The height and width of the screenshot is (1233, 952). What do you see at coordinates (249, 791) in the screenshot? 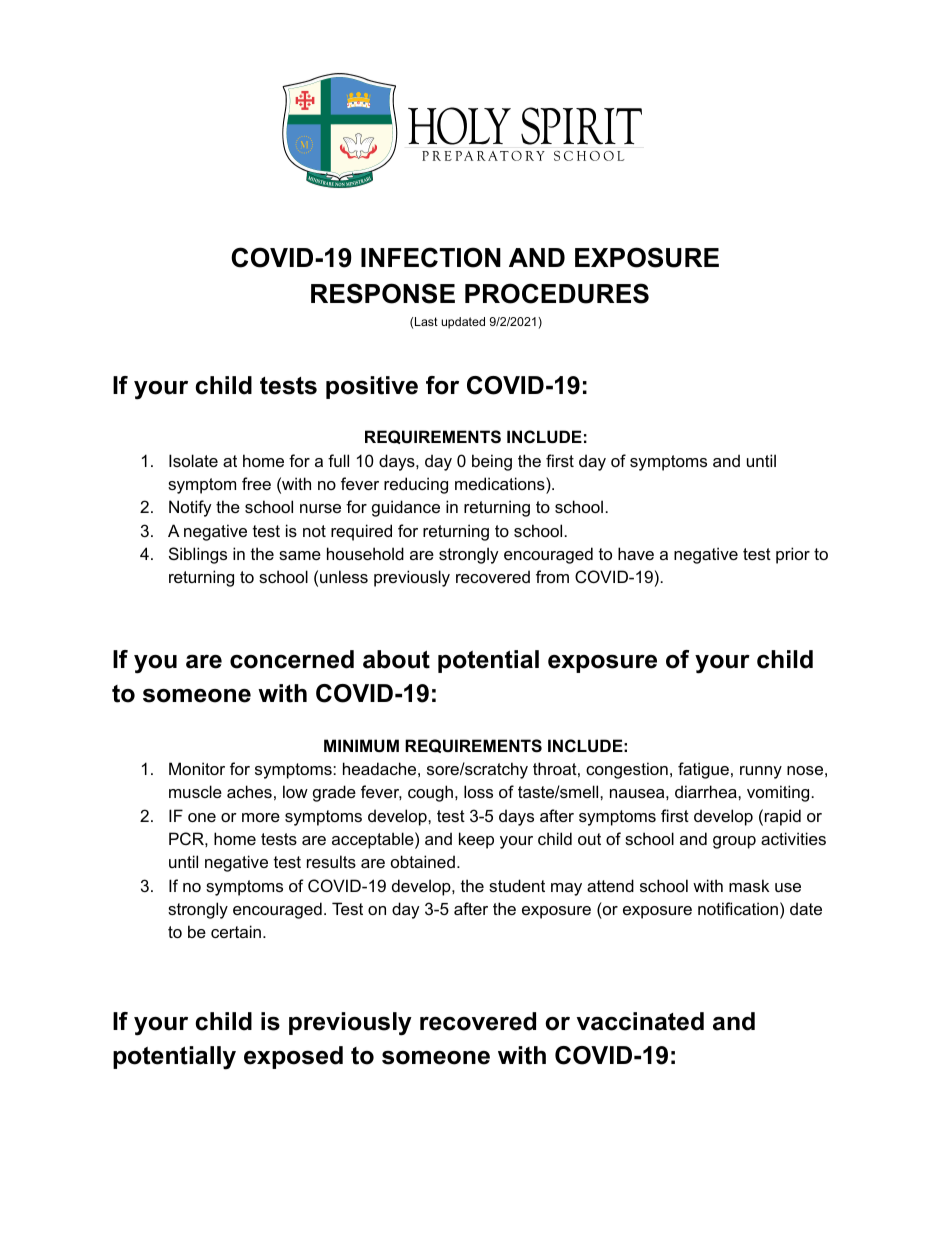
I see `aches` at bounding box center [249, 791].
